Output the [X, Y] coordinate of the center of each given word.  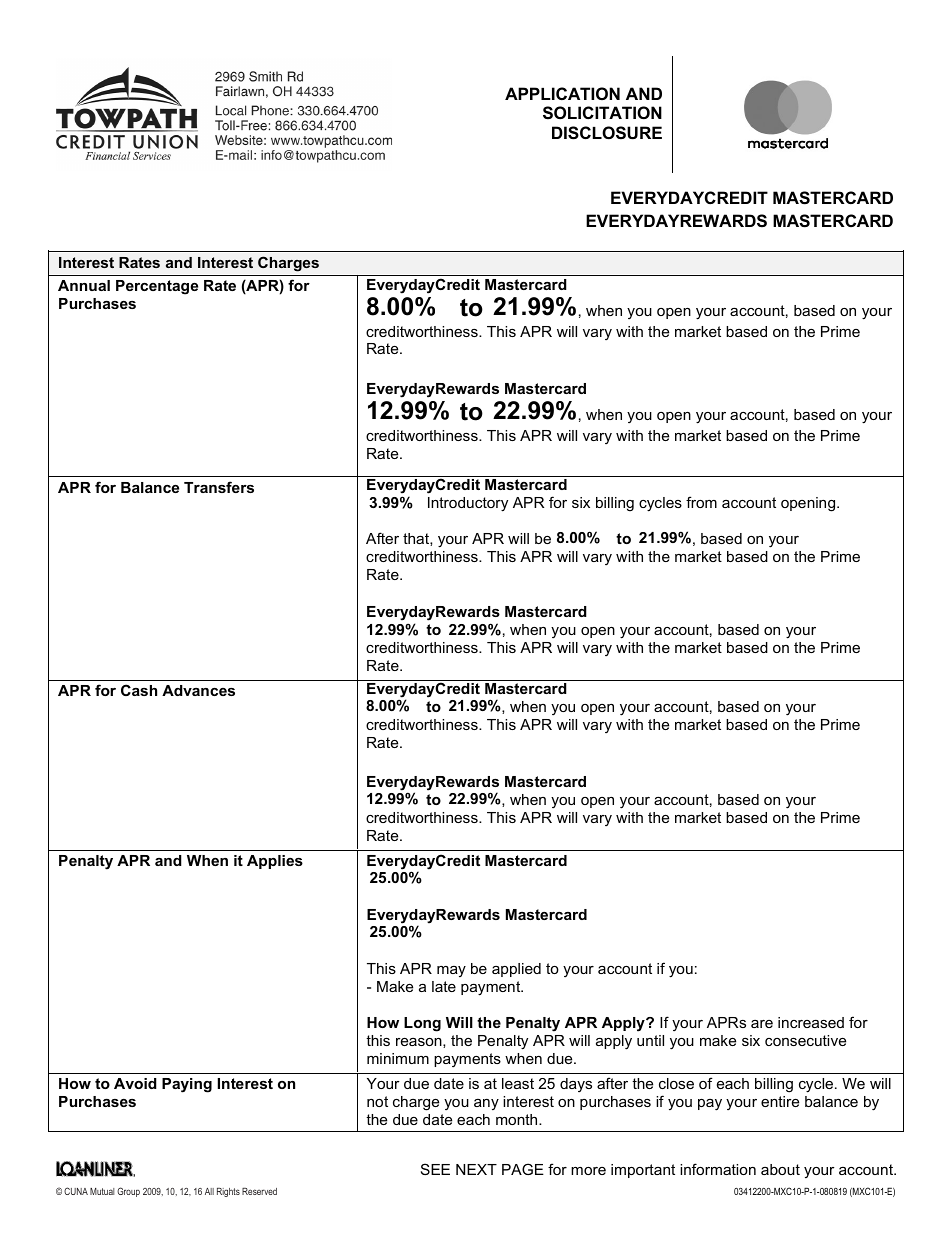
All [209, 1191]
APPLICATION [562, 93]
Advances [198, 690]
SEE [435, 1169]
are [762, 1024]
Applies [275, 862]
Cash [139, 690]
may [451, 971]
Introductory [468, 504]
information [718, 1169]
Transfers [219, 487]
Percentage [157, 287]
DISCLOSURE [607, 133]
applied [516, 970]
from [701, 502]
